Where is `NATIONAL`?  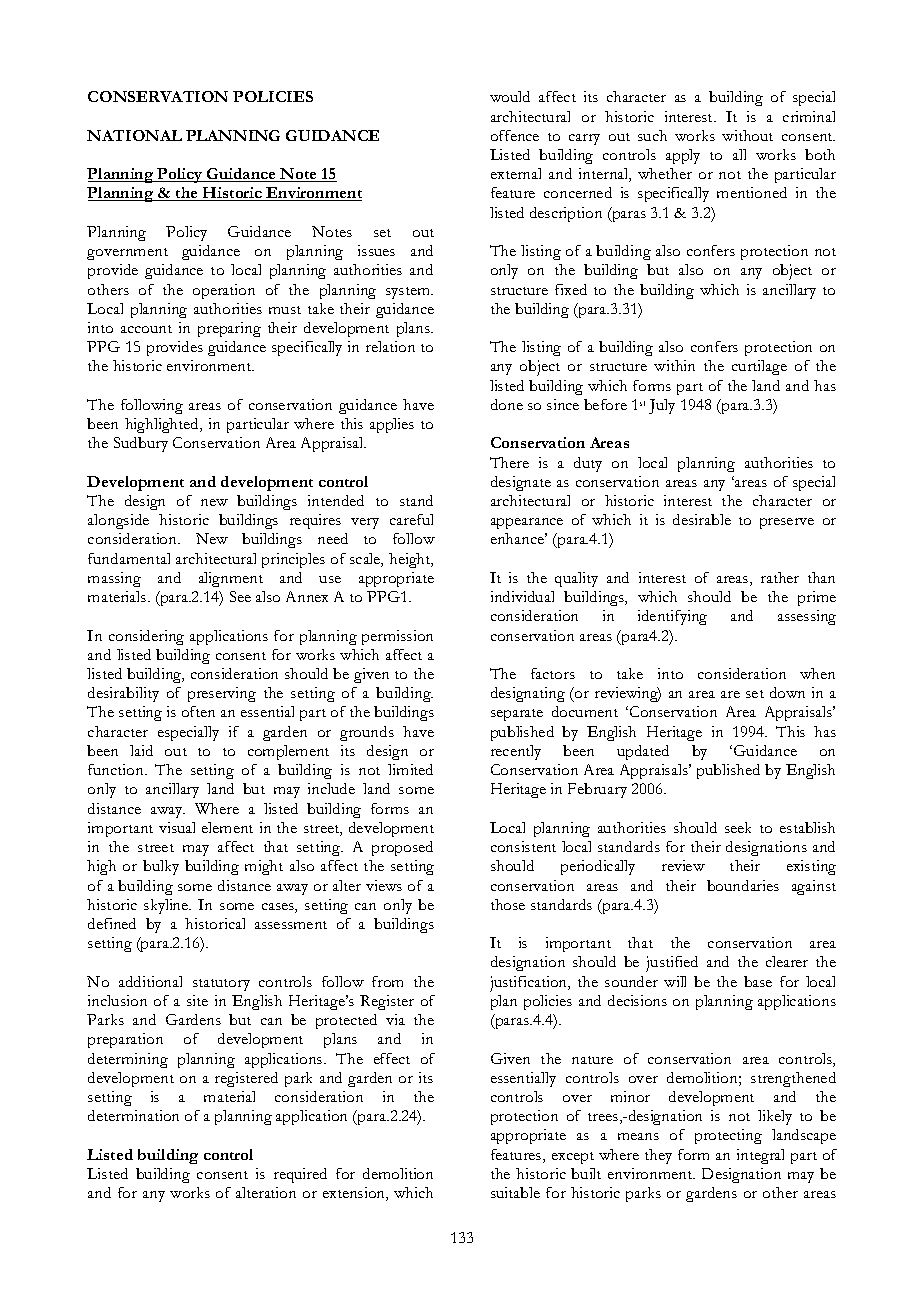 NATIONAL is located at coordinates (134, 135).
